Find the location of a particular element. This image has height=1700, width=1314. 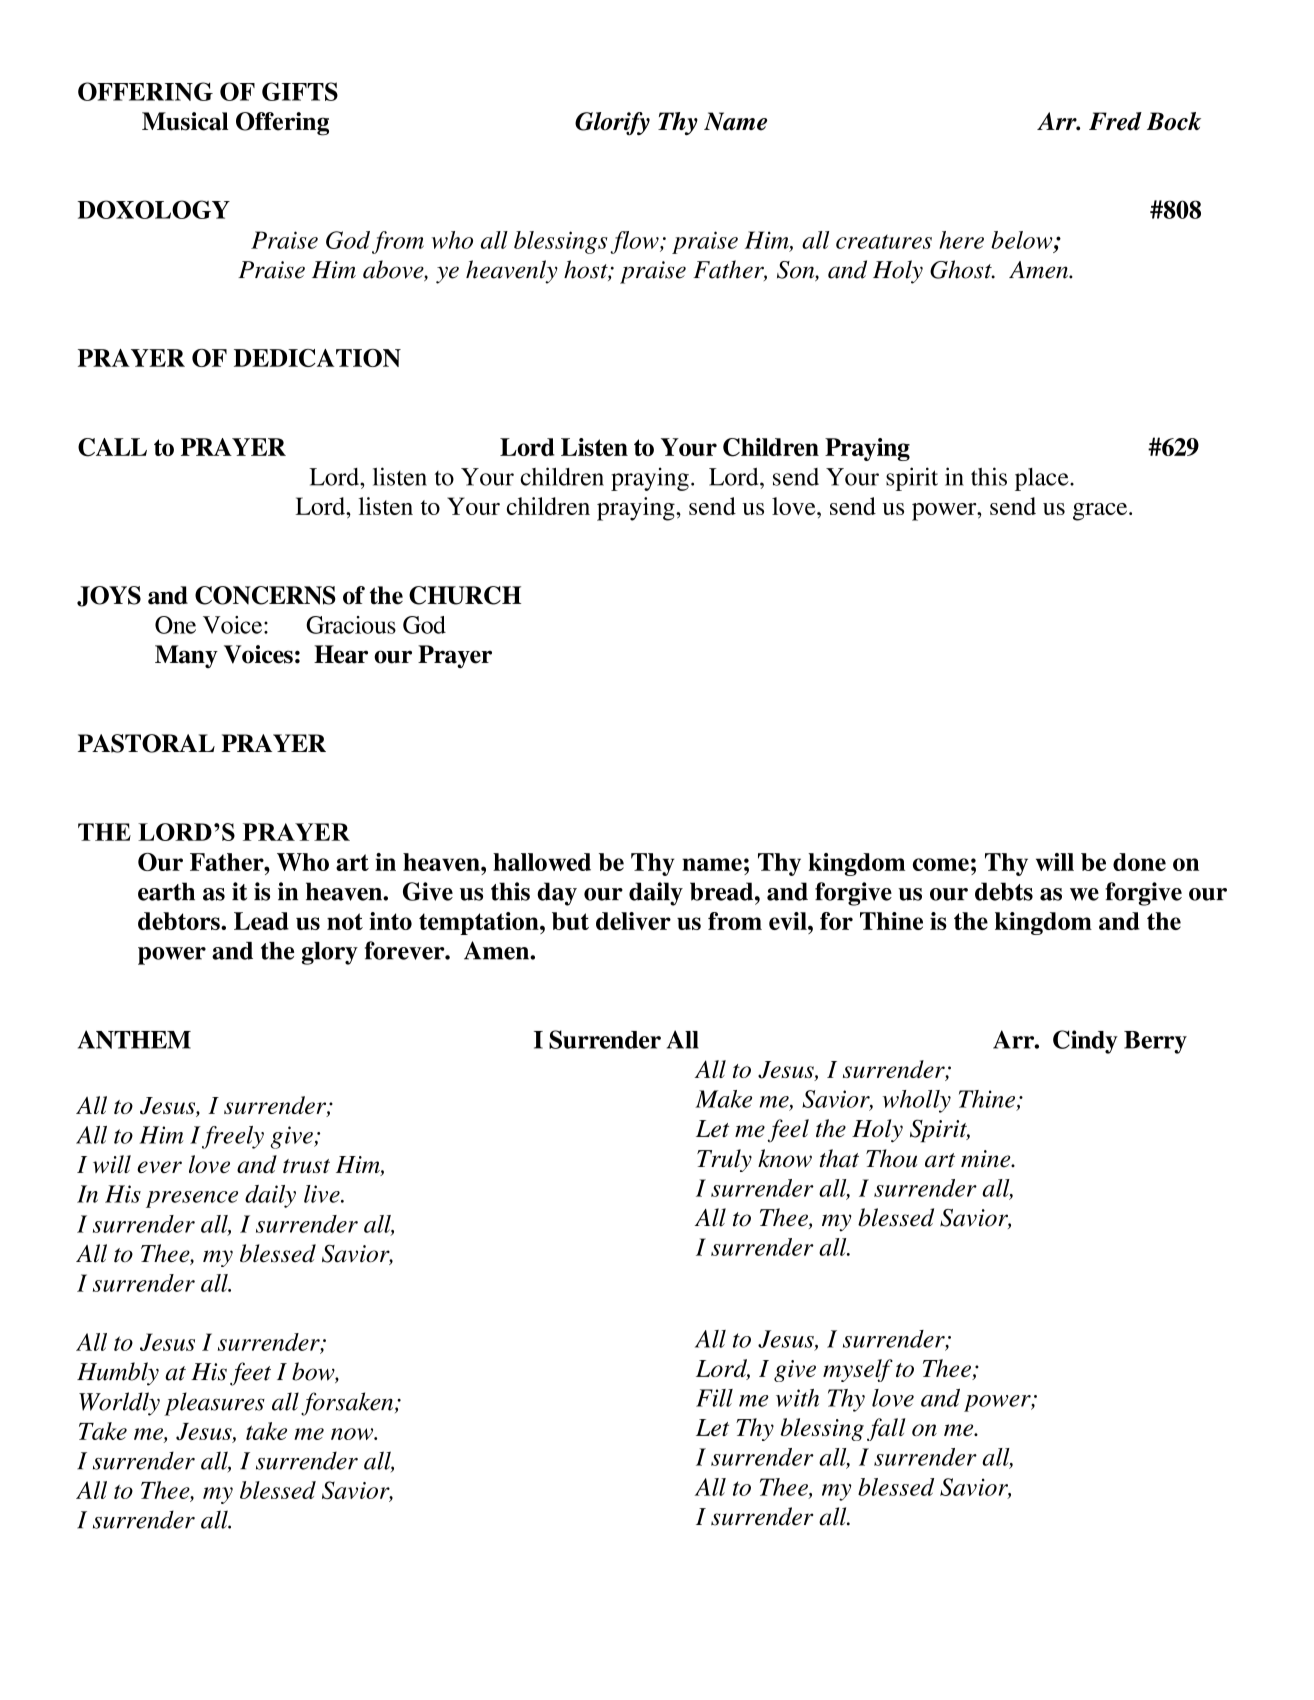

CONCERNS is located at coordinates (265, 595).
